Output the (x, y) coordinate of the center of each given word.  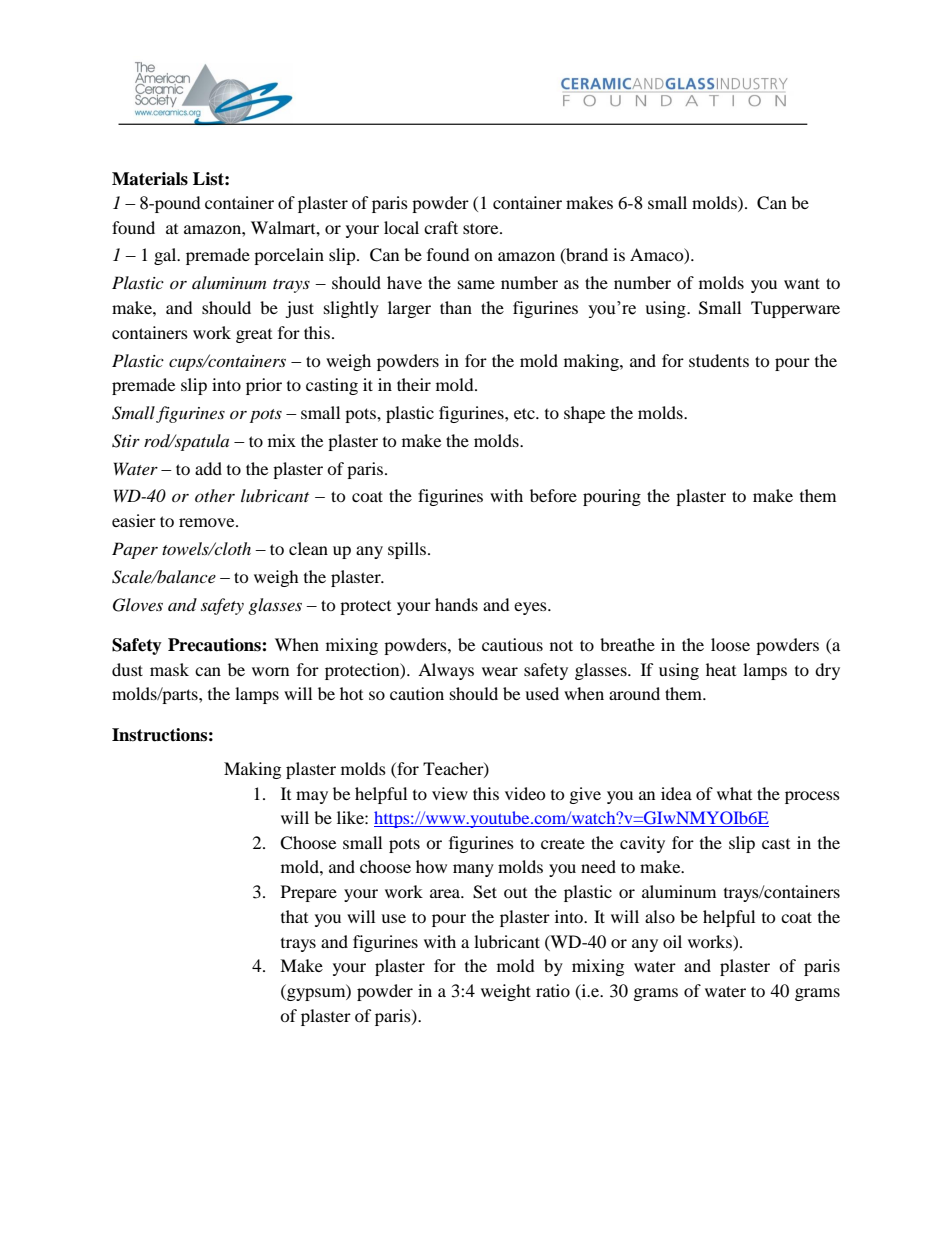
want (802, 283)
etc (525, 413)
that (294, 916)
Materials (150, 179)
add (208, 468)
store (482, 228)
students (719, 360)
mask (169, 669)
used (542, 693)
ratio (553, 990)
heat (721, 669)
